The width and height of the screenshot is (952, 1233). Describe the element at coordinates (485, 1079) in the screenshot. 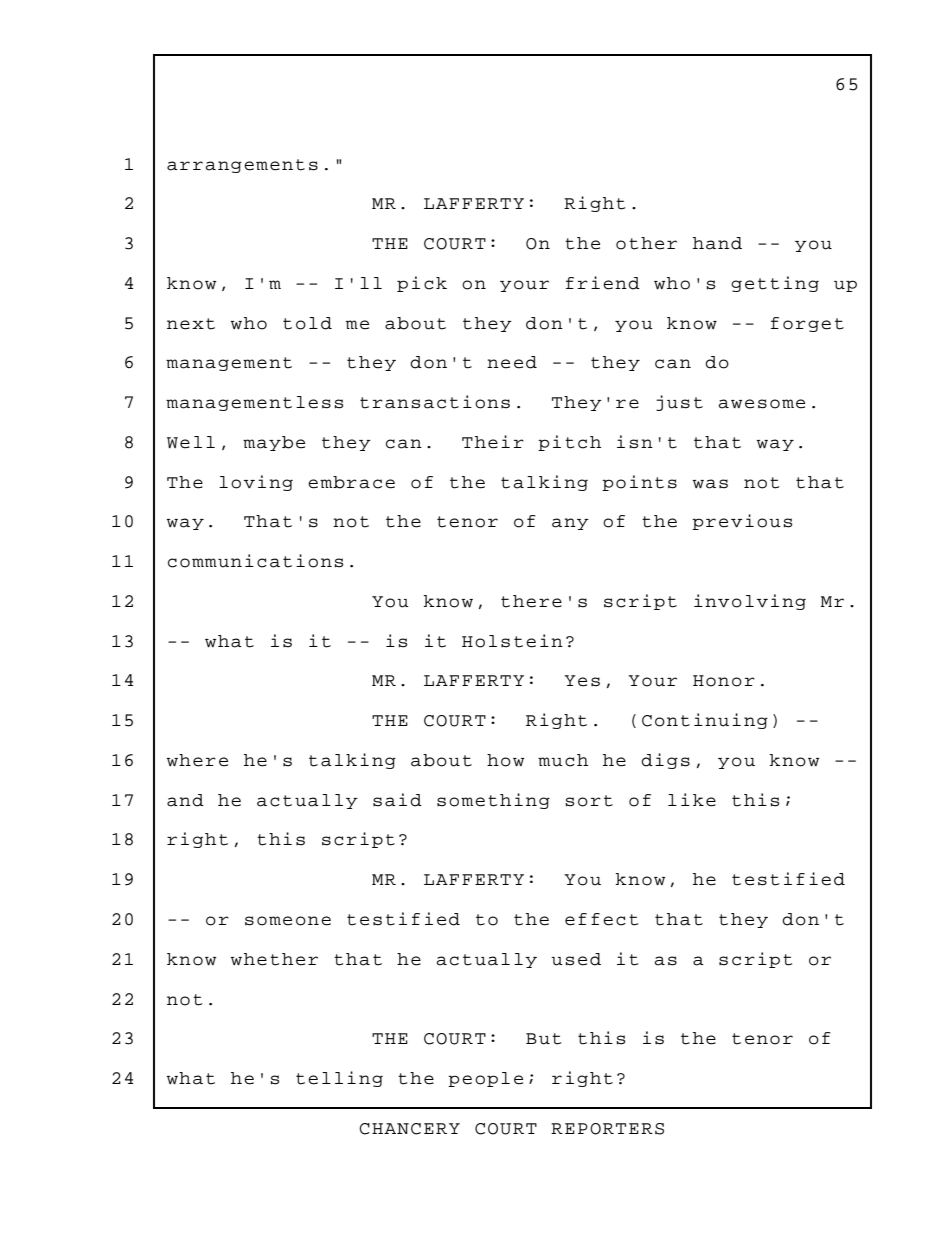

I see `people` at that location.
